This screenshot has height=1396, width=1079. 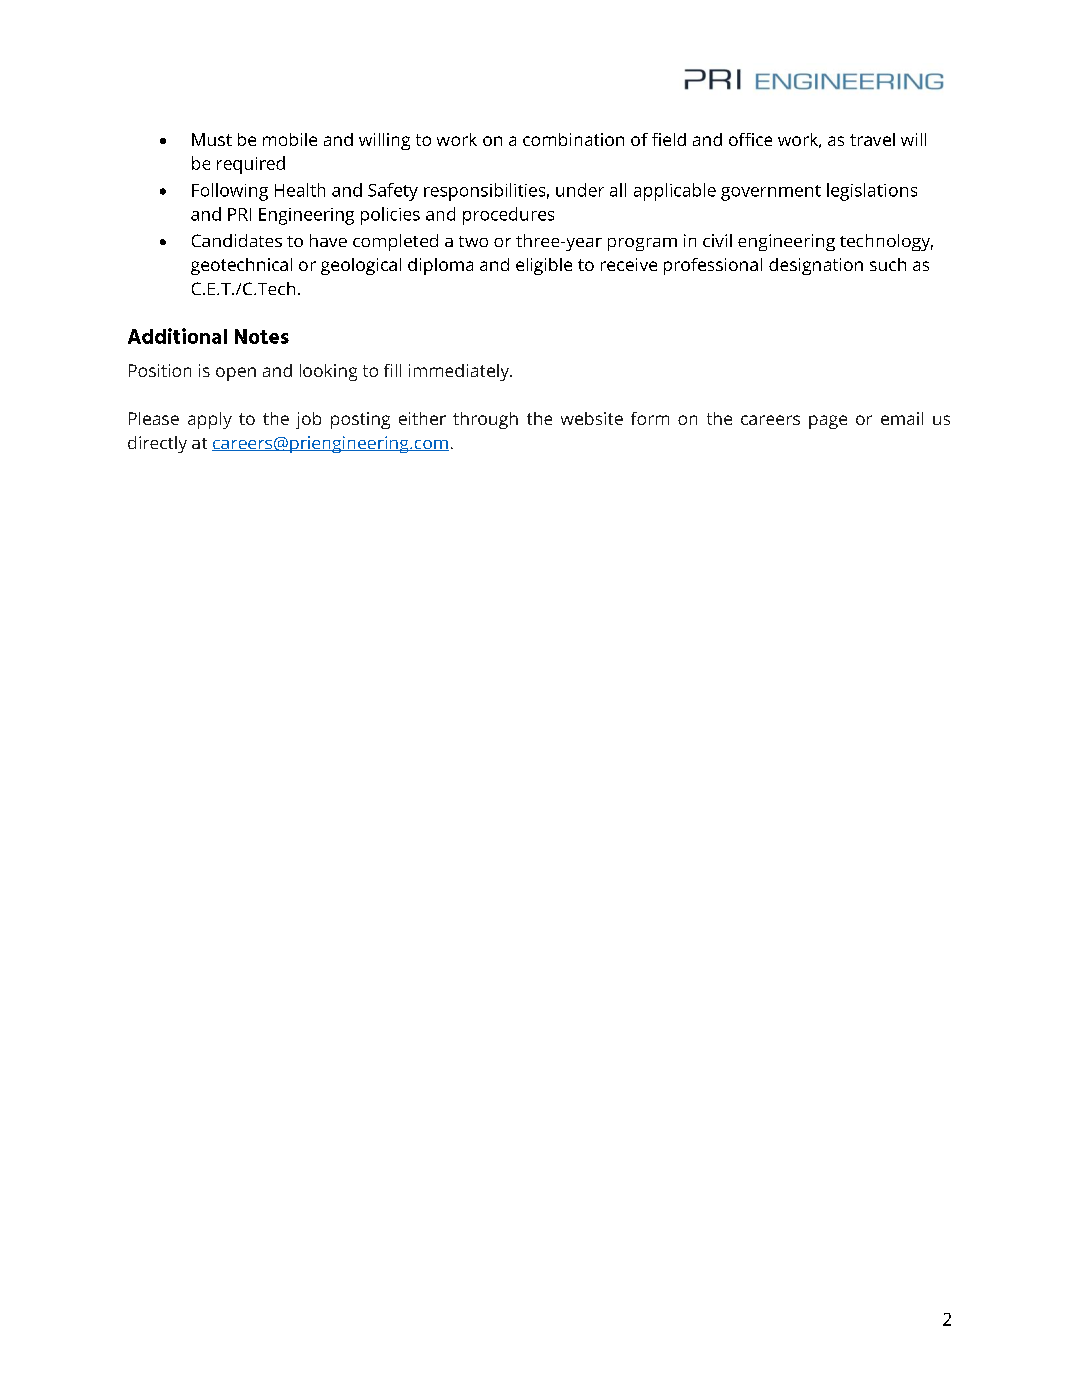 What do you see at coordinates (212, 139) in the screenshot?
I see `Must` at bounding box center [212, 139].
